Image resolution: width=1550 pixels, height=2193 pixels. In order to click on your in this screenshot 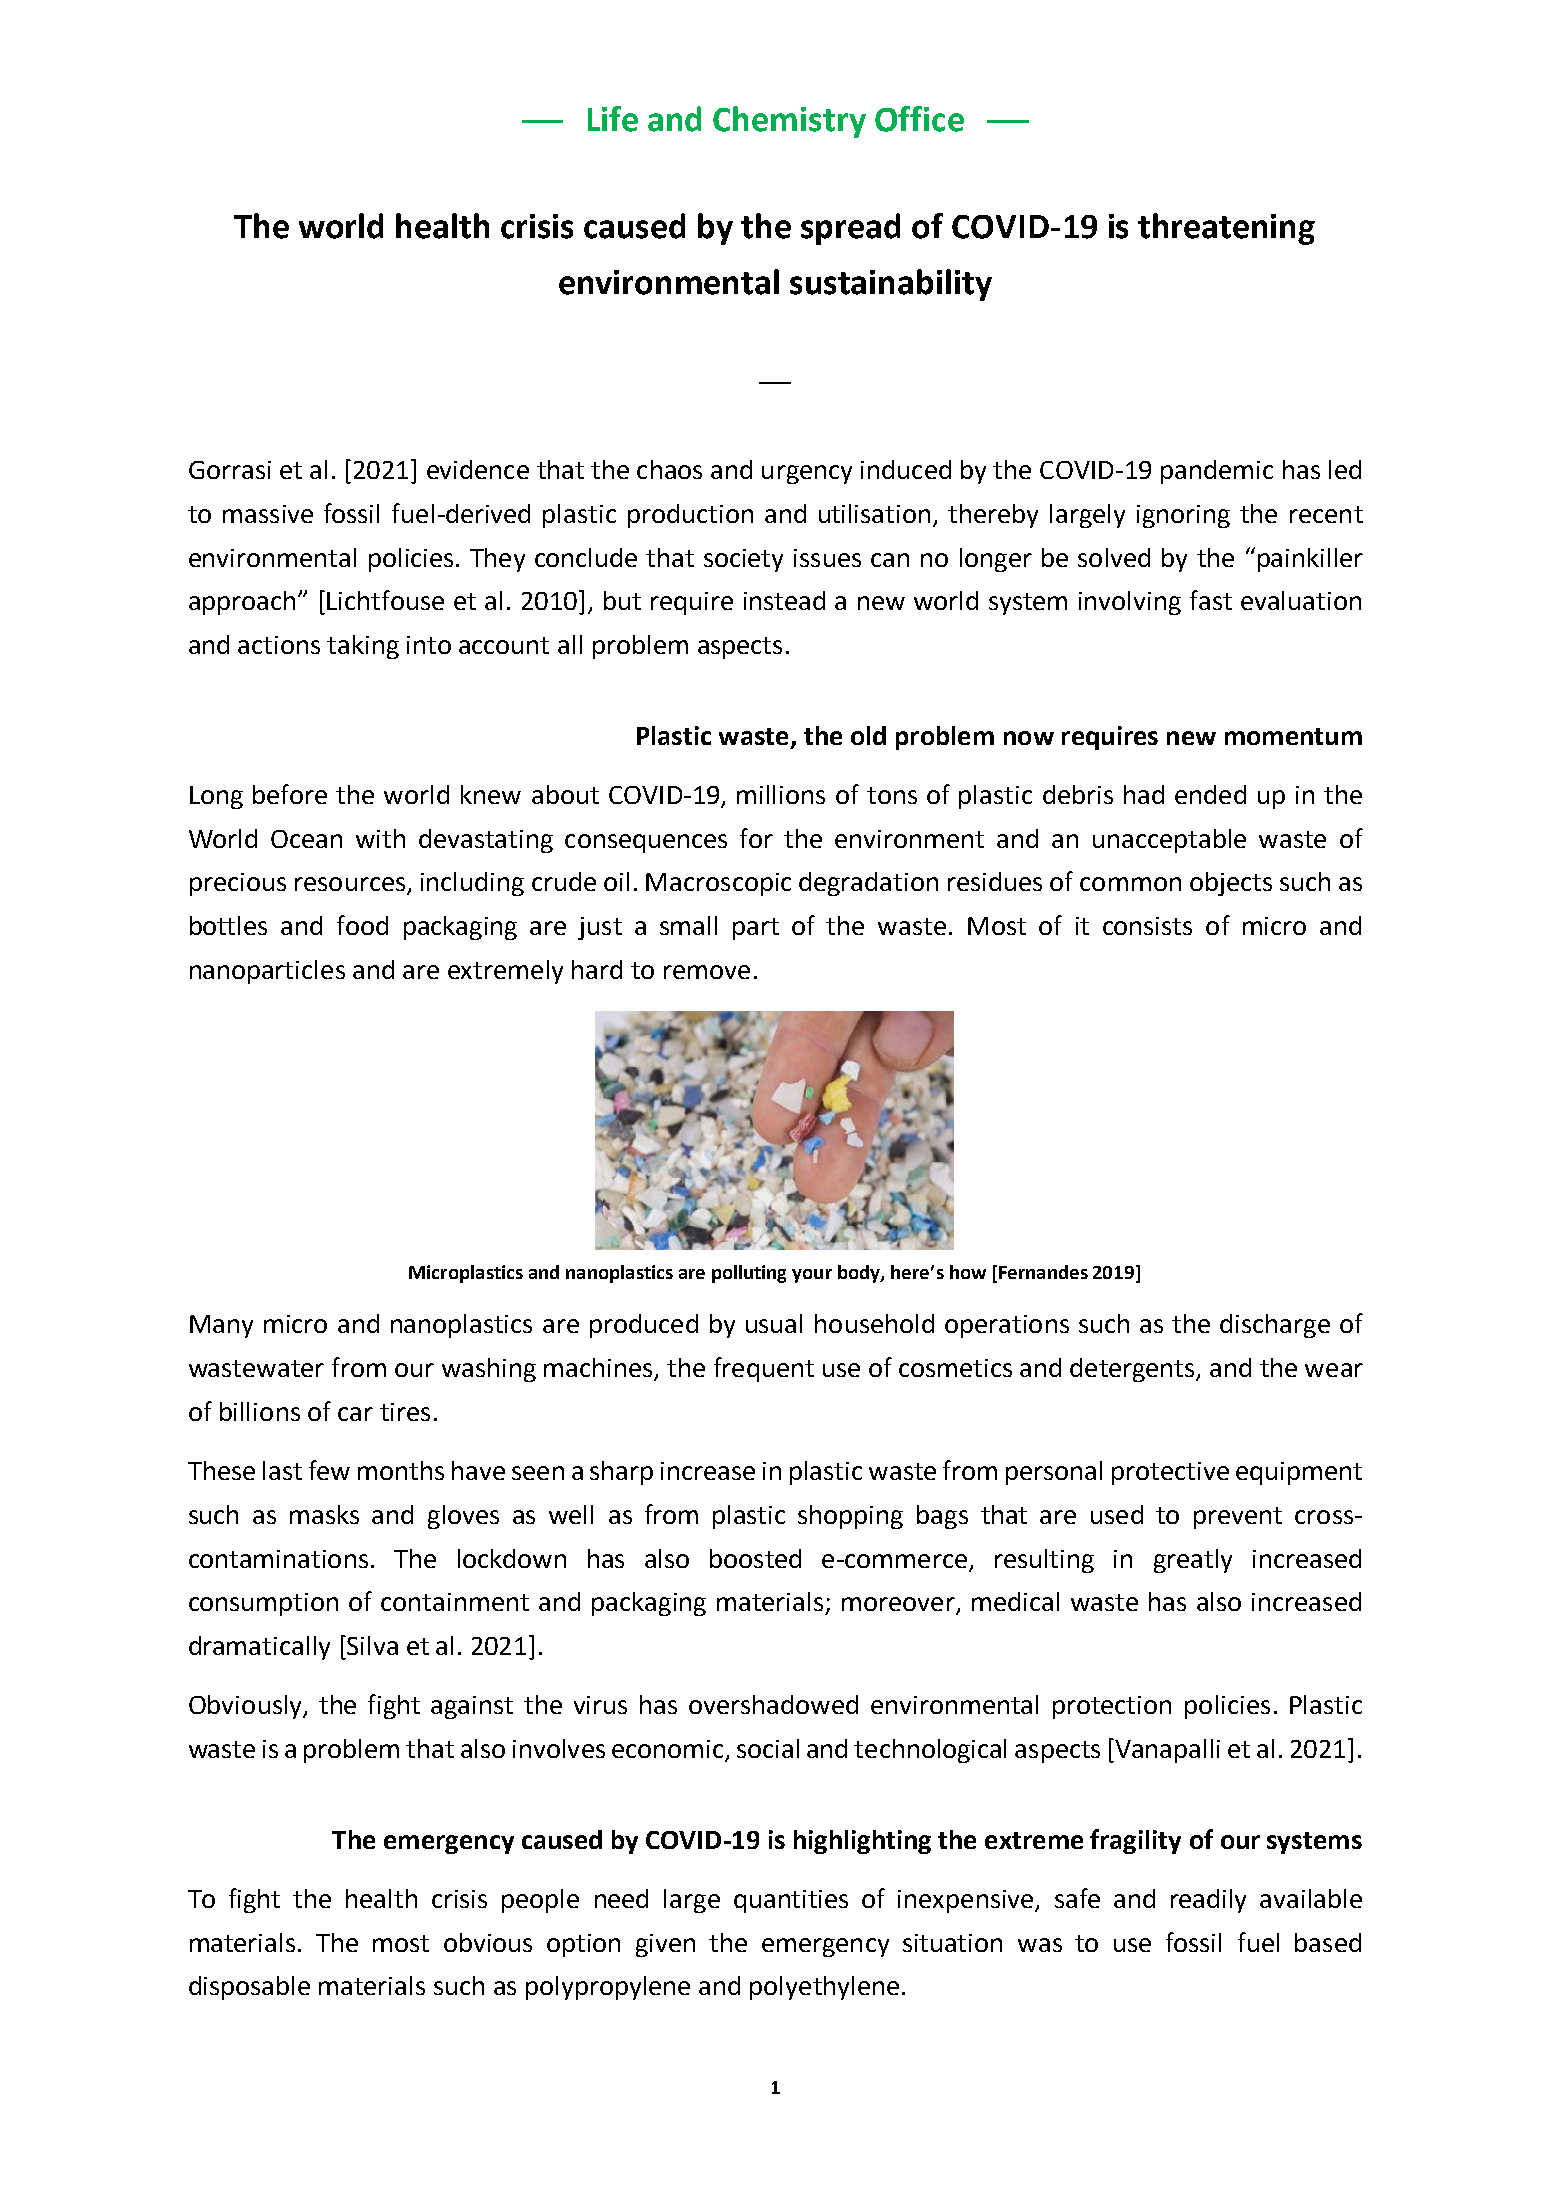, I will do `click(812, 1276)`.
